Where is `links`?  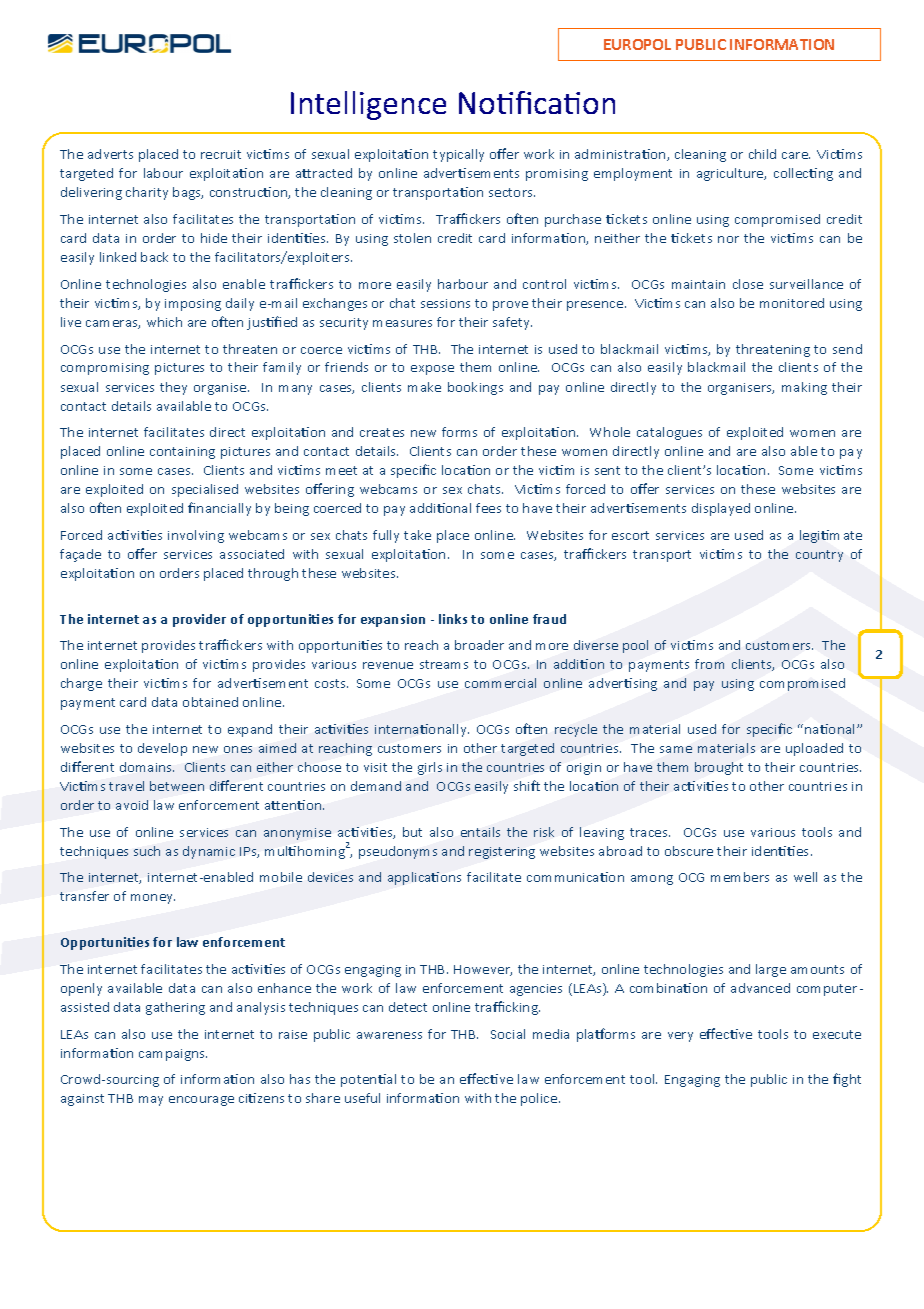 links is located at coordinates (453, 619).
